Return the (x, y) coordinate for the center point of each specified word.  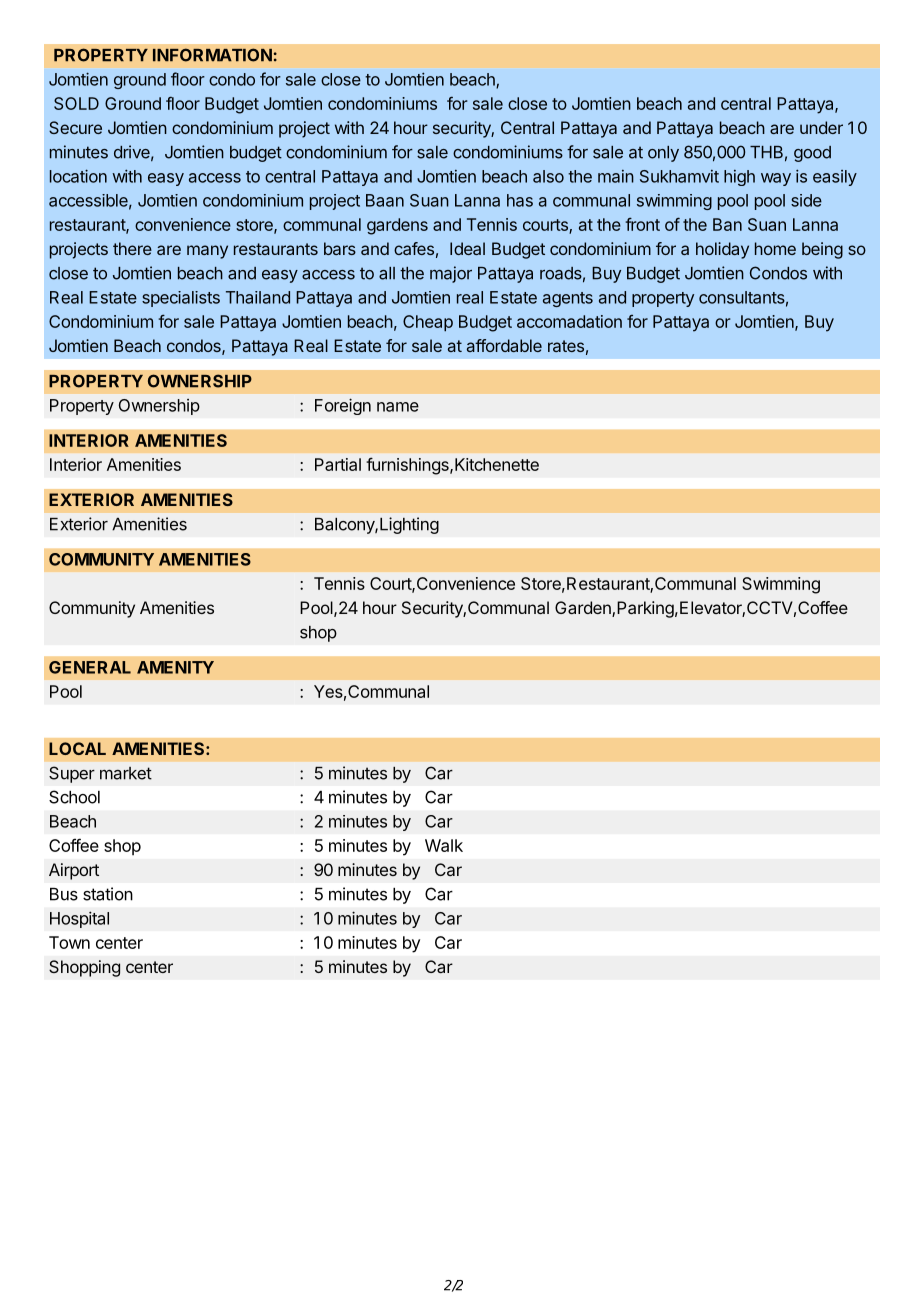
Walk (444, 845)
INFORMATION (212, 55)
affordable (504, 345)
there (132, 248)
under (821, 127)
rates (566, 346)
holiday (722, 250)
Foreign (343, 406)
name (398, 407)
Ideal (467, 248)
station (108, 894)
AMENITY (175, 667)
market (126, 773)
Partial (338, 464)
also (548, 176)
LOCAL (77, 748)
